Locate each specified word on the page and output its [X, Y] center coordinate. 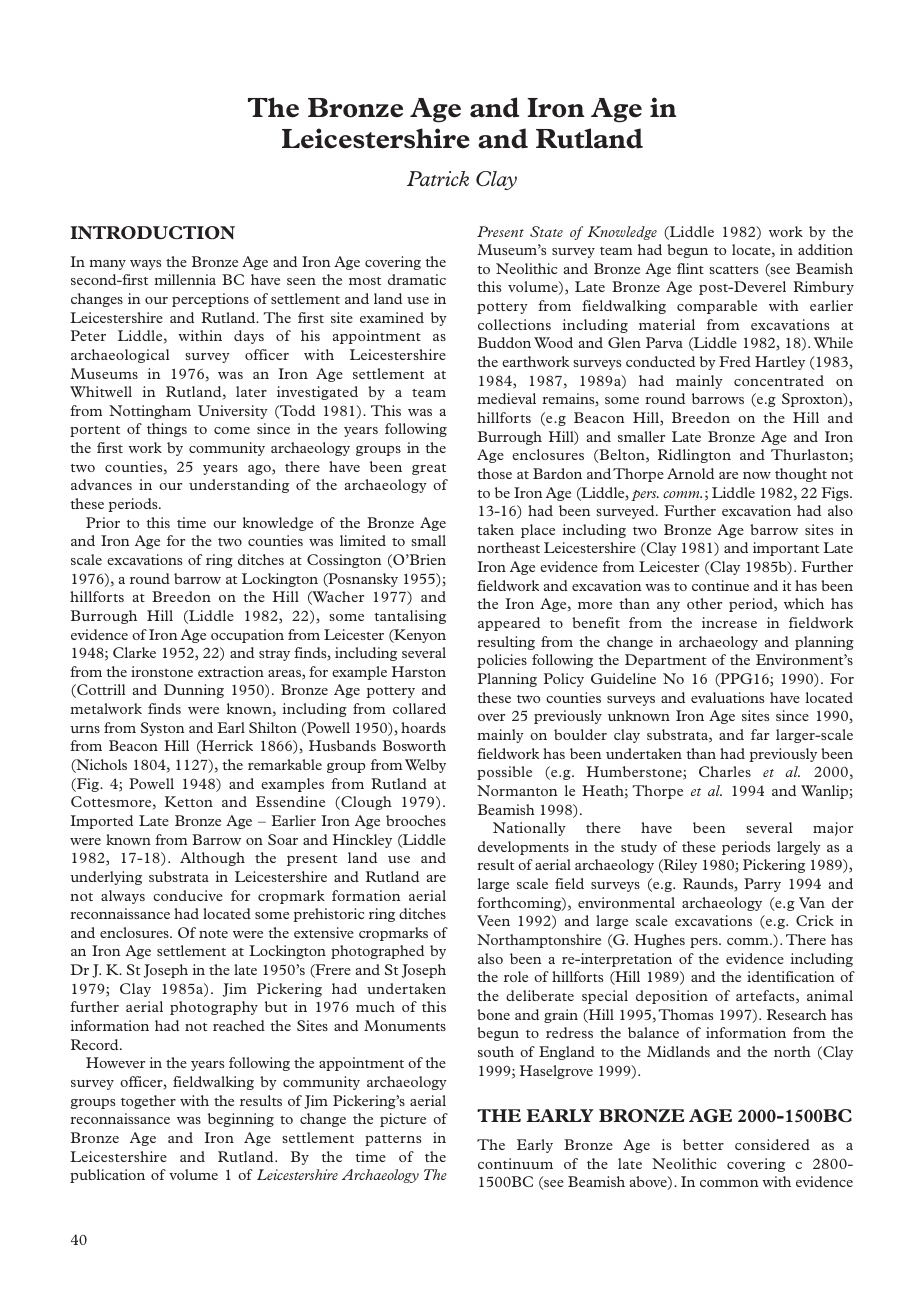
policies [502, 661]
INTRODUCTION [152, 233]
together [148, 1102]
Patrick [438, 178]
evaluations [727, 697]
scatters [733, 270]
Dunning [194, 691]
